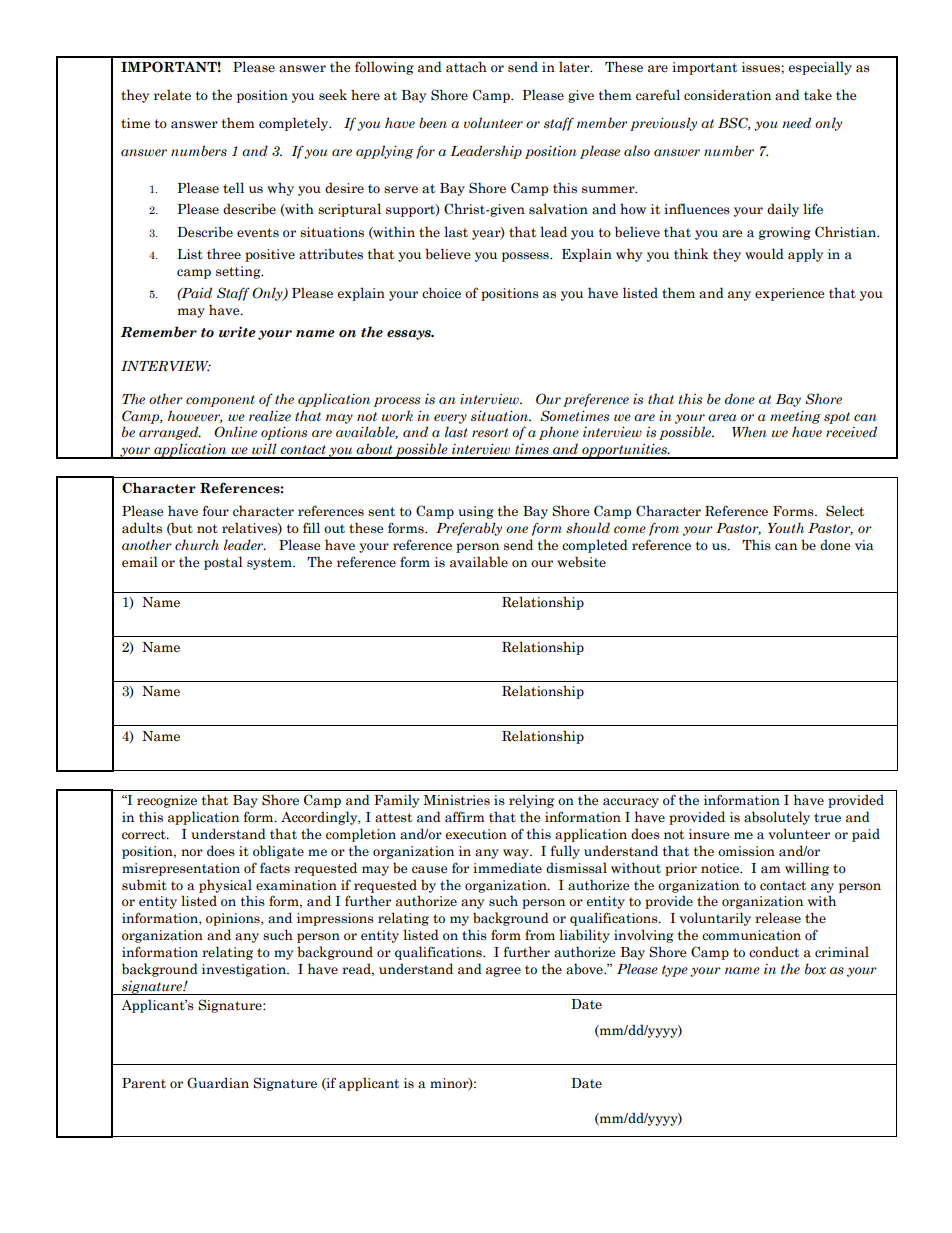  I want to click on absolutely, so click(777, 818).
